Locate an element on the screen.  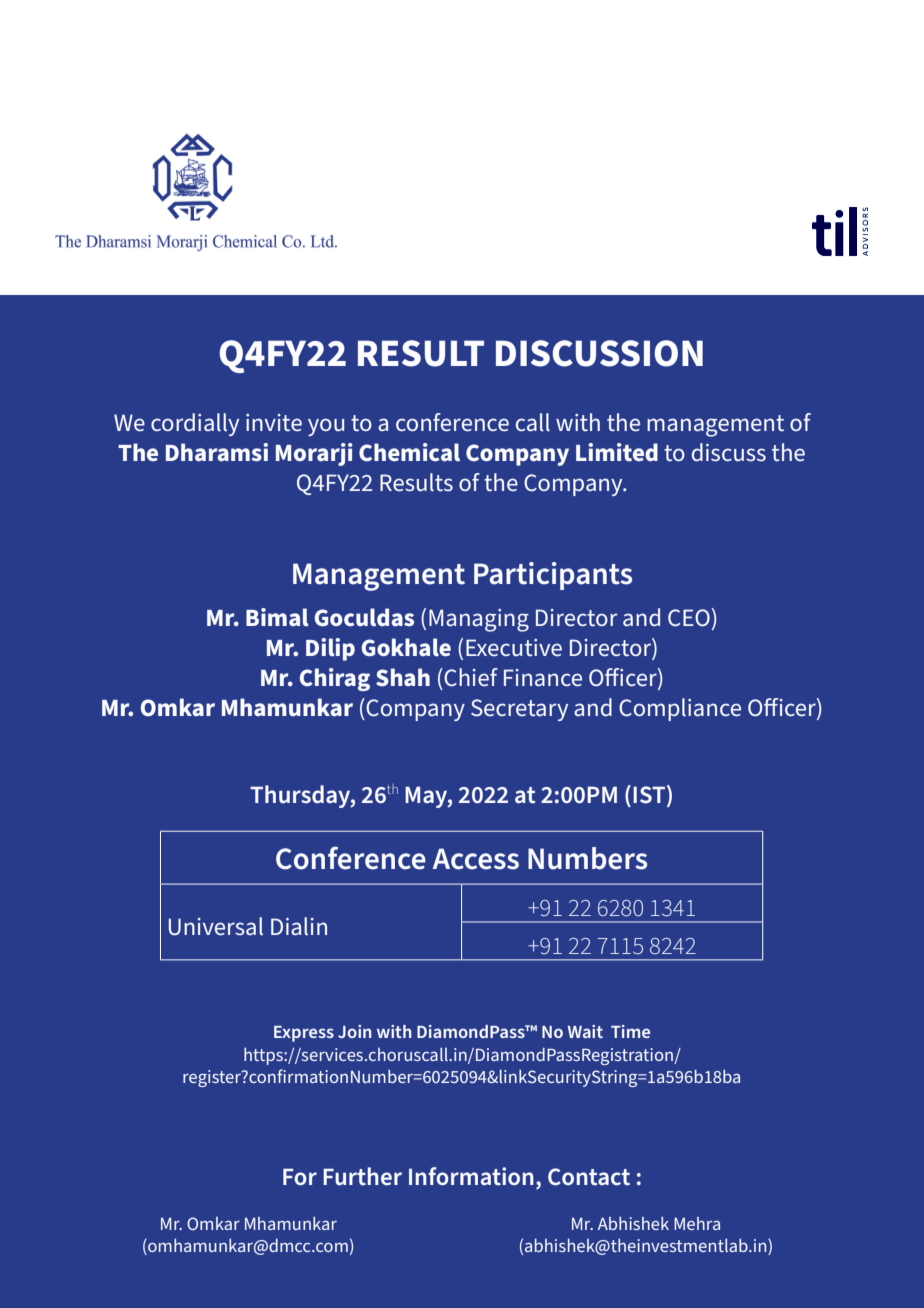
Limited is located at coordinates (617, 452).
